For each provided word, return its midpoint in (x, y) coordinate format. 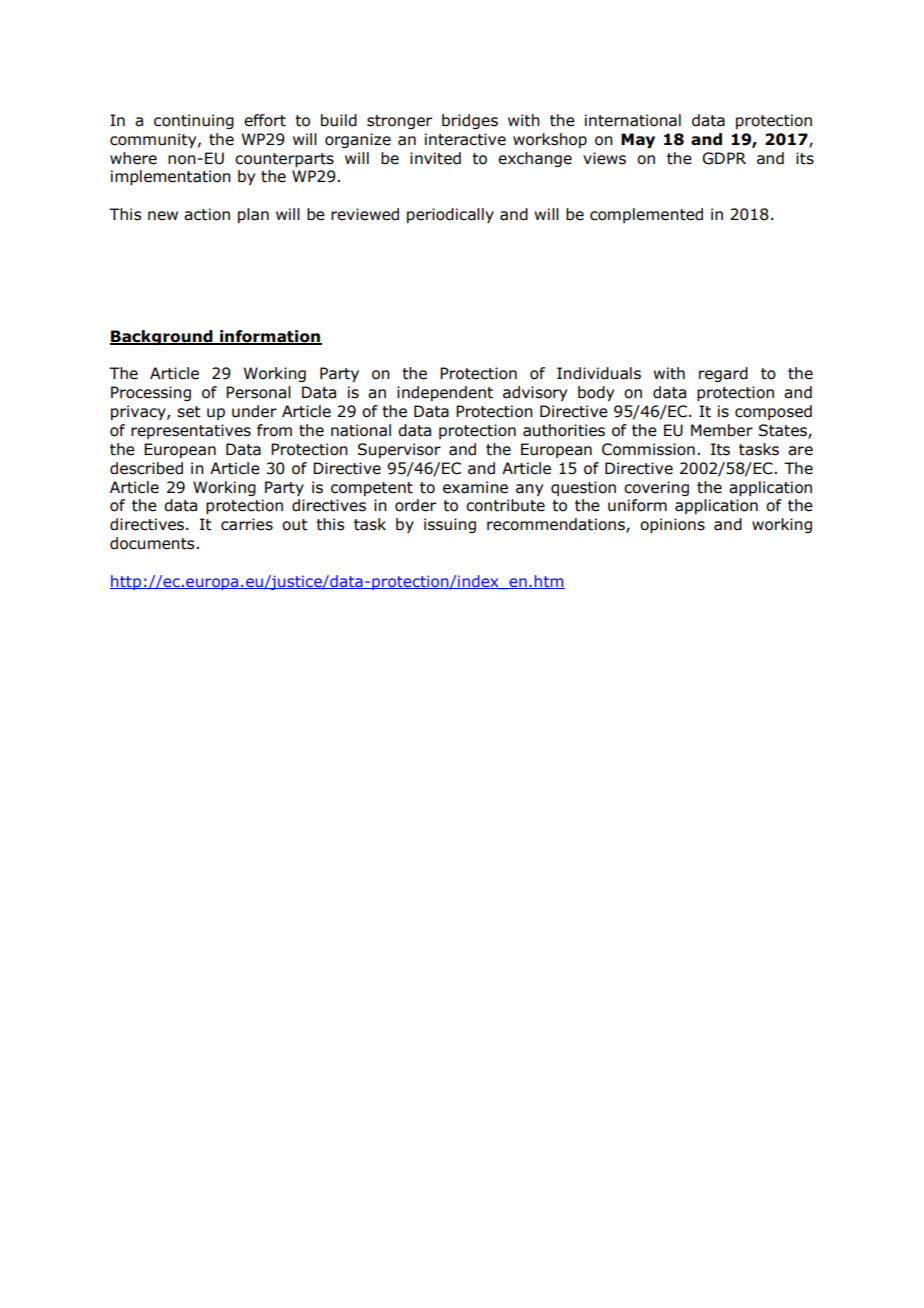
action (207, 214)
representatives (191, 431)
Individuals (599, 373)
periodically (450, 215)
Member (722, 430)
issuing (450, 525)
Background (162, 337)
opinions (672, 525)
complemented (646, 215)
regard (723, 374)
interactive (465, 139)
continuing (194, 121)
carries (247, 524)
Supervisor (399, 450)
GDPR (724, 158)
